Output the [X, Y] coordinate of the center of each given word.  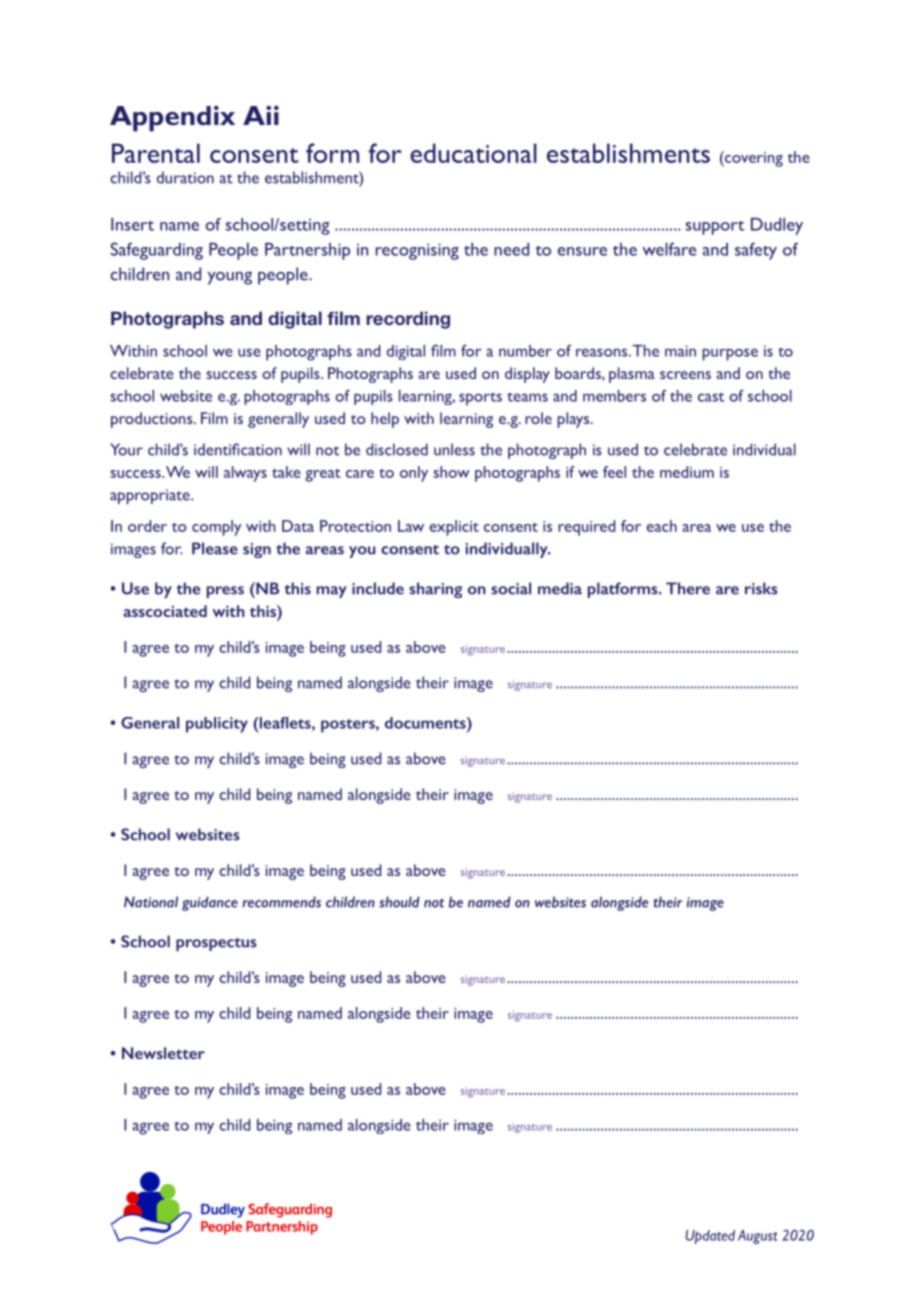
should [399, 902]
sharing [435, 590]
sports [480, 399]
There [688, 588]
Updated [710, 1237]
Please [215, 548]
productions [153, 420]
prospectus [216, 944]
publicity [217, 725]
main [680, 351]
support [715, 228]
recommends [281, 902]
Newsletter [163, 1053]
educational [473, 153]
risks [761, 588]
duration [185, 177]
